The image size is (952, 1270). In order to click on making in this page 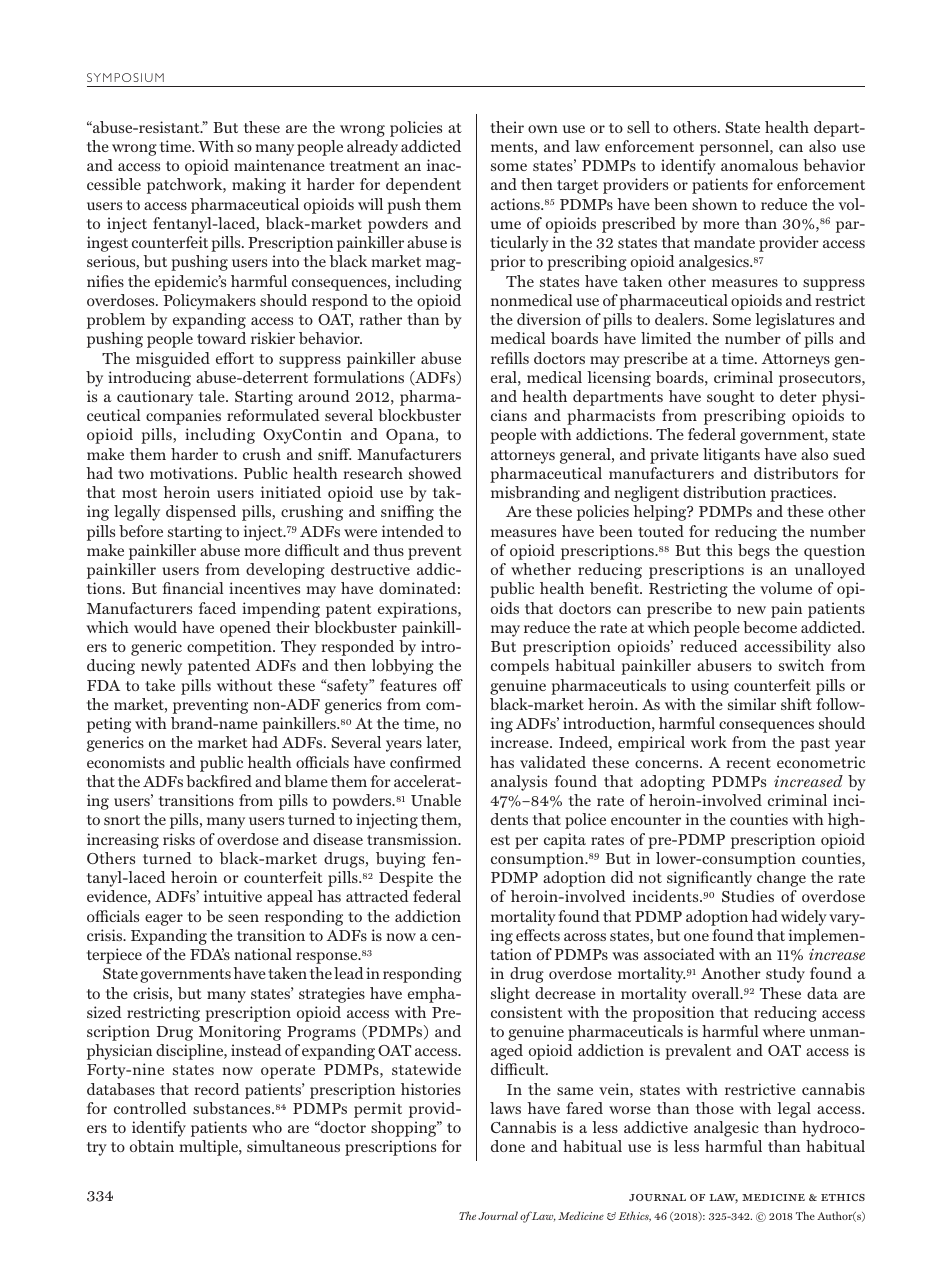, I will do `click(259, 186)`.
